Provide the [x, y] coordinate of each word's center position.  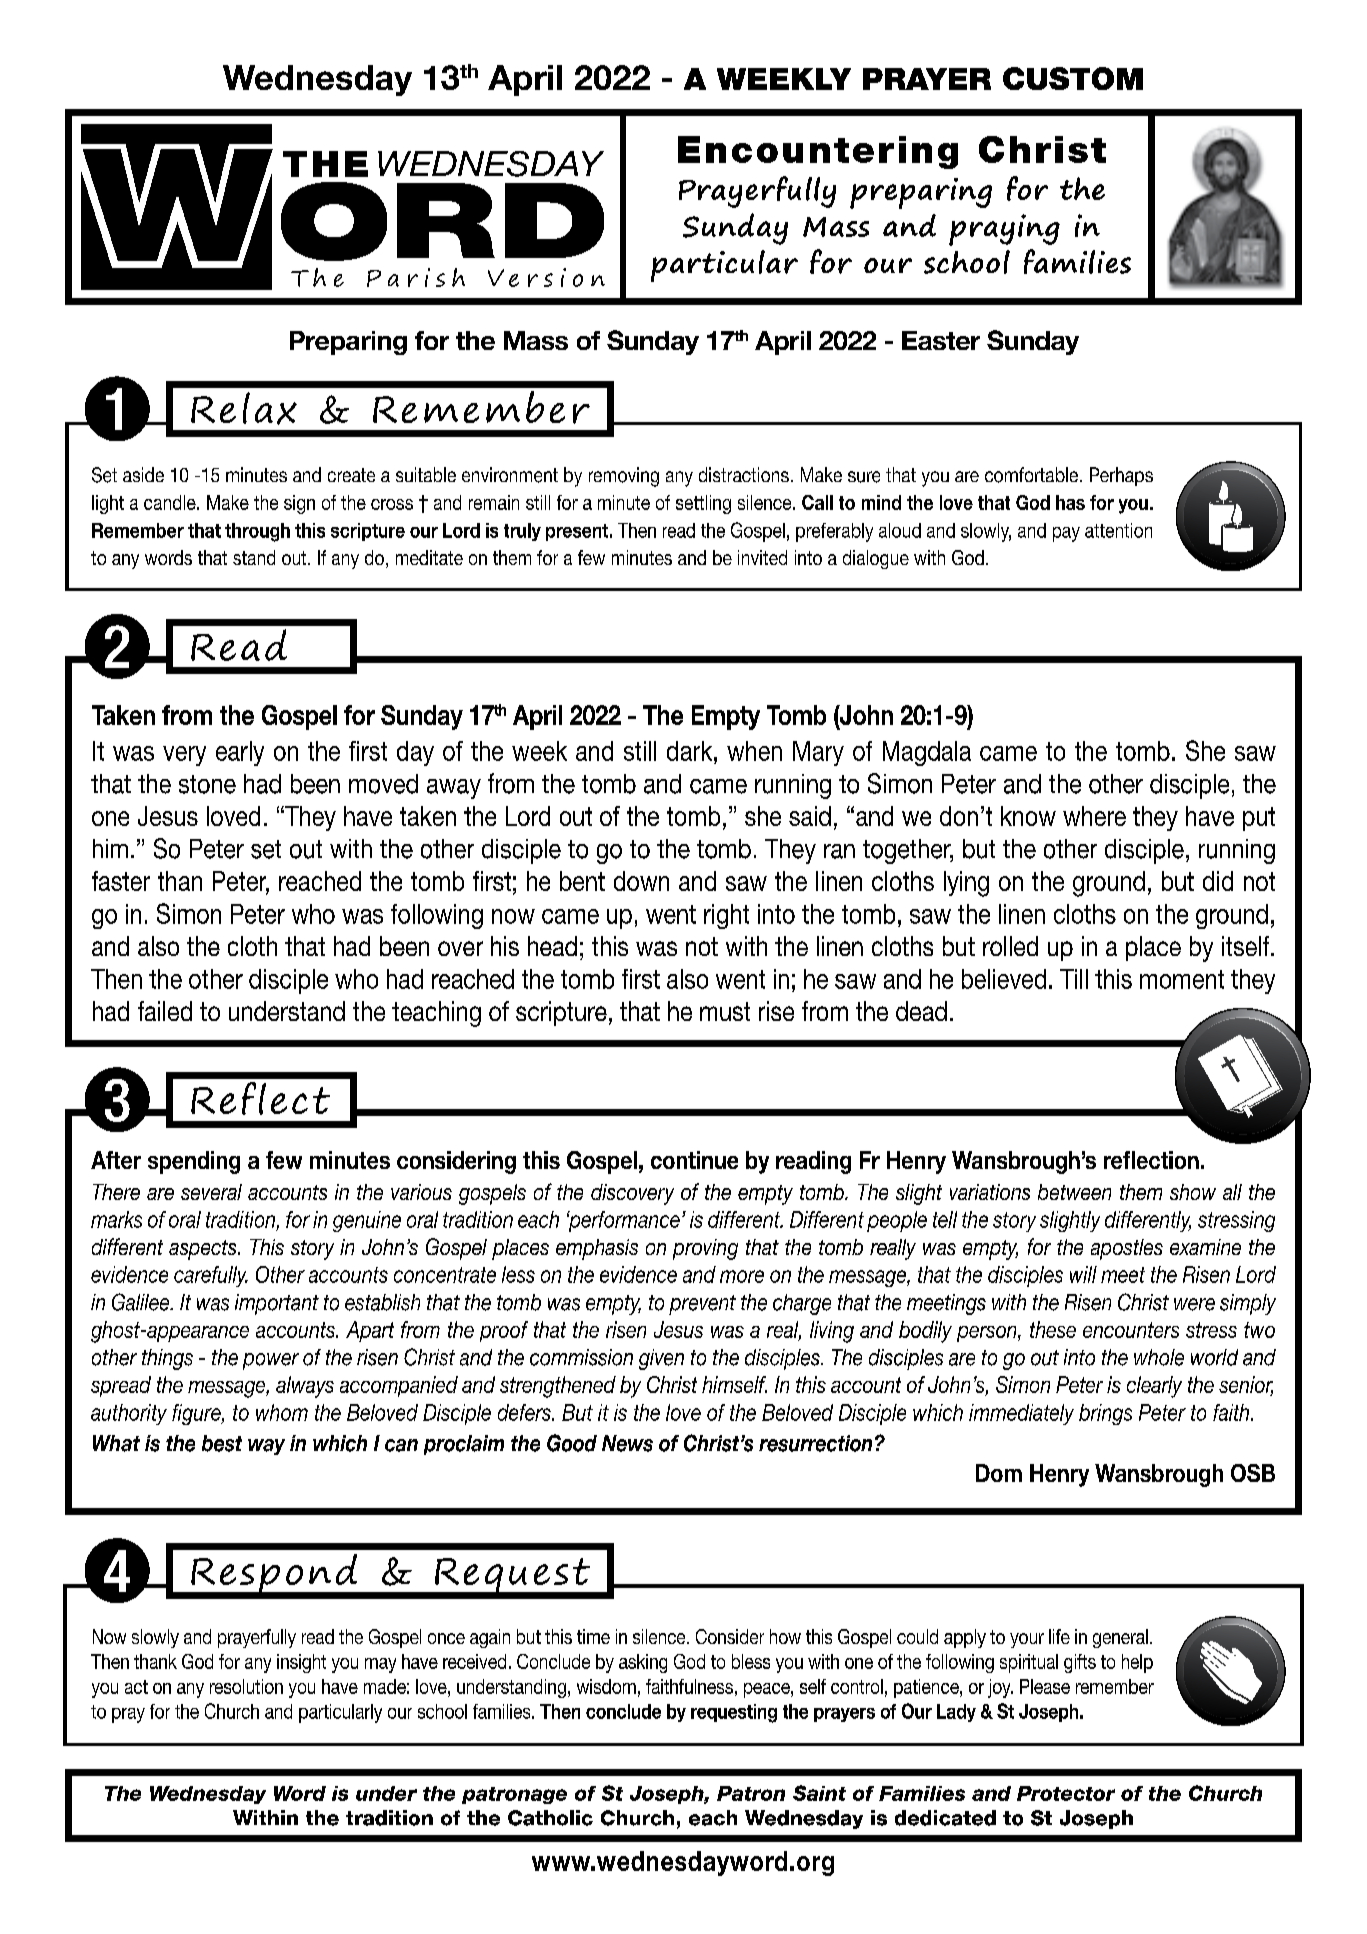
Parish [416, 277]
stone [207, 784]
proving [705, 1249]
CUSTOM [1073, 78]
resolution [246, 1686]
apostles [1127, 1249]
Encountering [818, 152]
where [1094, 816]
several [211, 1192]
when [754, 751]
